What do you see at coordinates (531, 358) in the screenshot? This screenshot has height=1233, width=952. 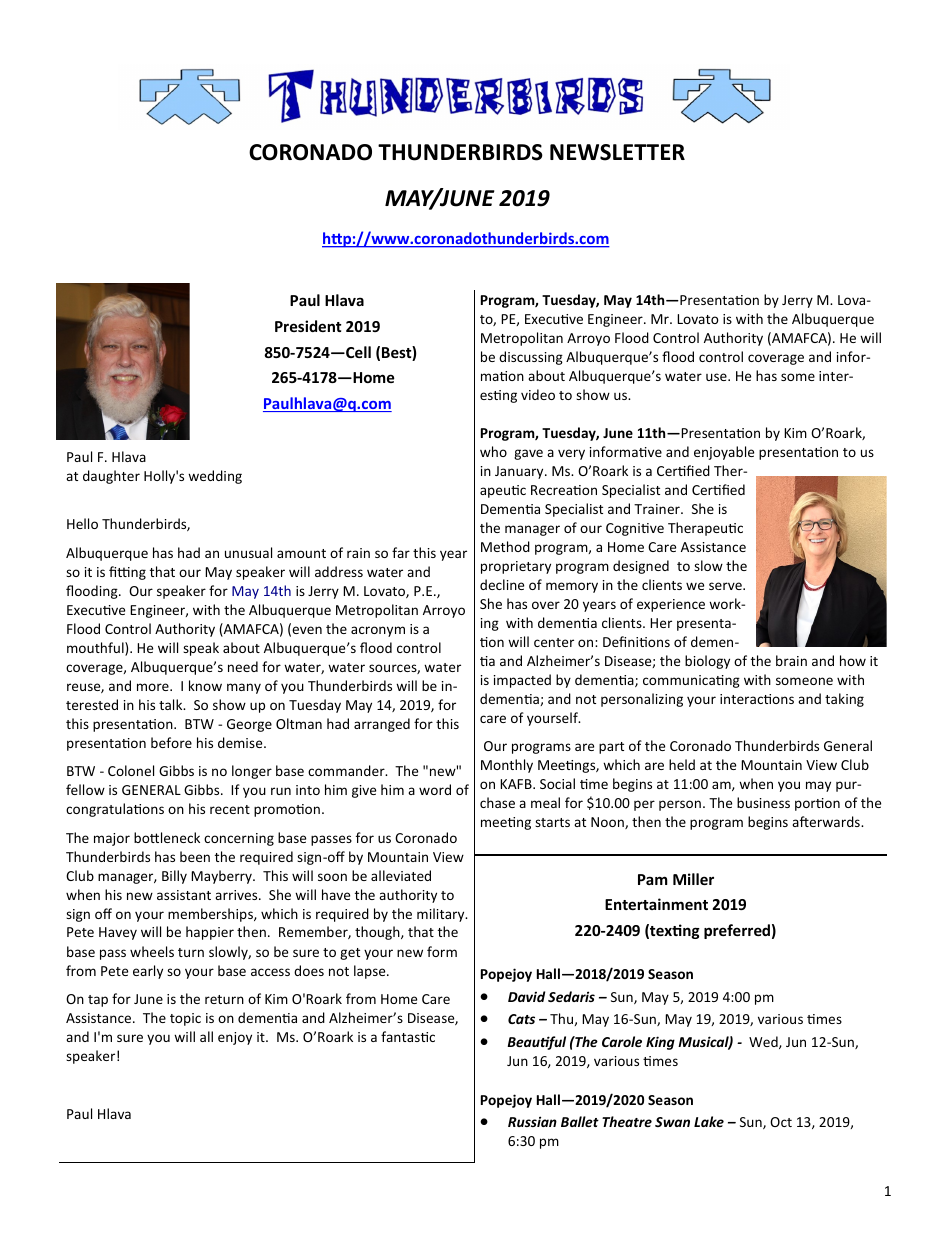 I see `discussing` at bounding box center [531, 358].
